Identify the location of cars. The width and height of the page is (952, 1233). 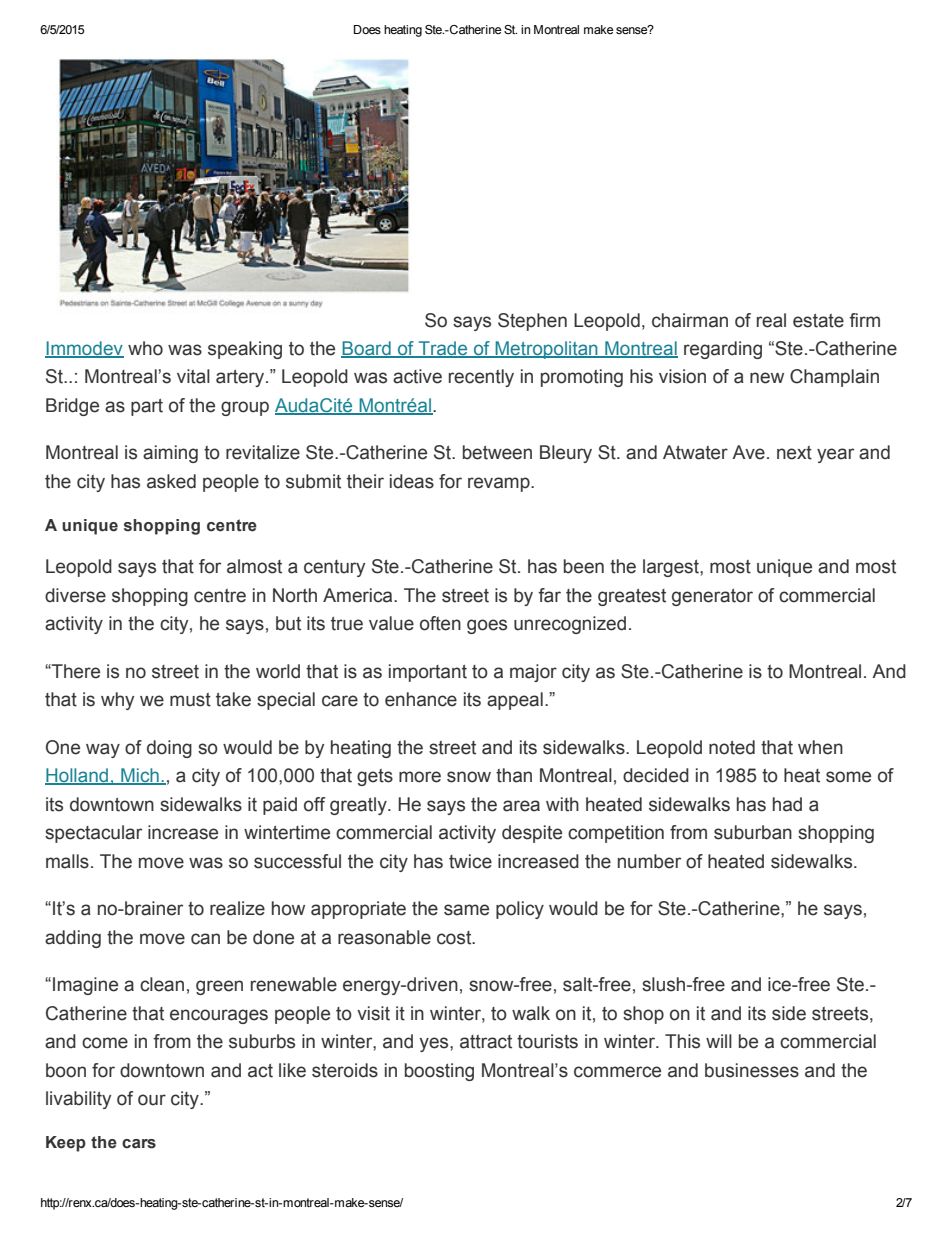
(139, 1144).
